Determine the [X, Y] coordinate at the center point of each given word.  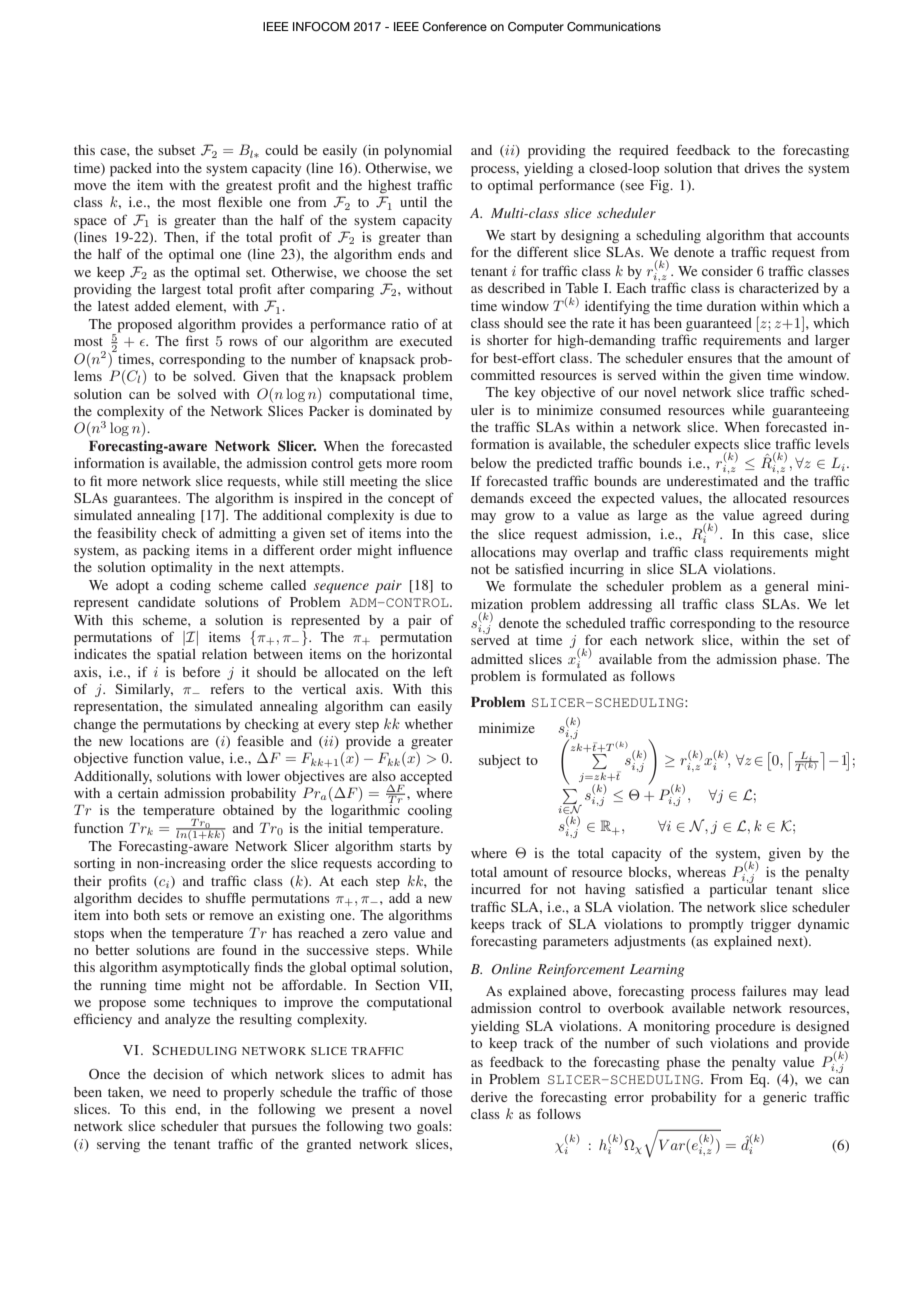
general [787, 588]
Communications [614, 27]
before [201, 671]
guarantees [146, 501]
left [442, 671]
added [152, 306]
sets [176, 915]
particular [738, 890]
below [489, 463]
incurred [496, 889]
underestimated [712, 479]
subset [176, 150]
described [516, 288]
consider [727, 271]
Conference [454, 27]
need [187, 1092]
